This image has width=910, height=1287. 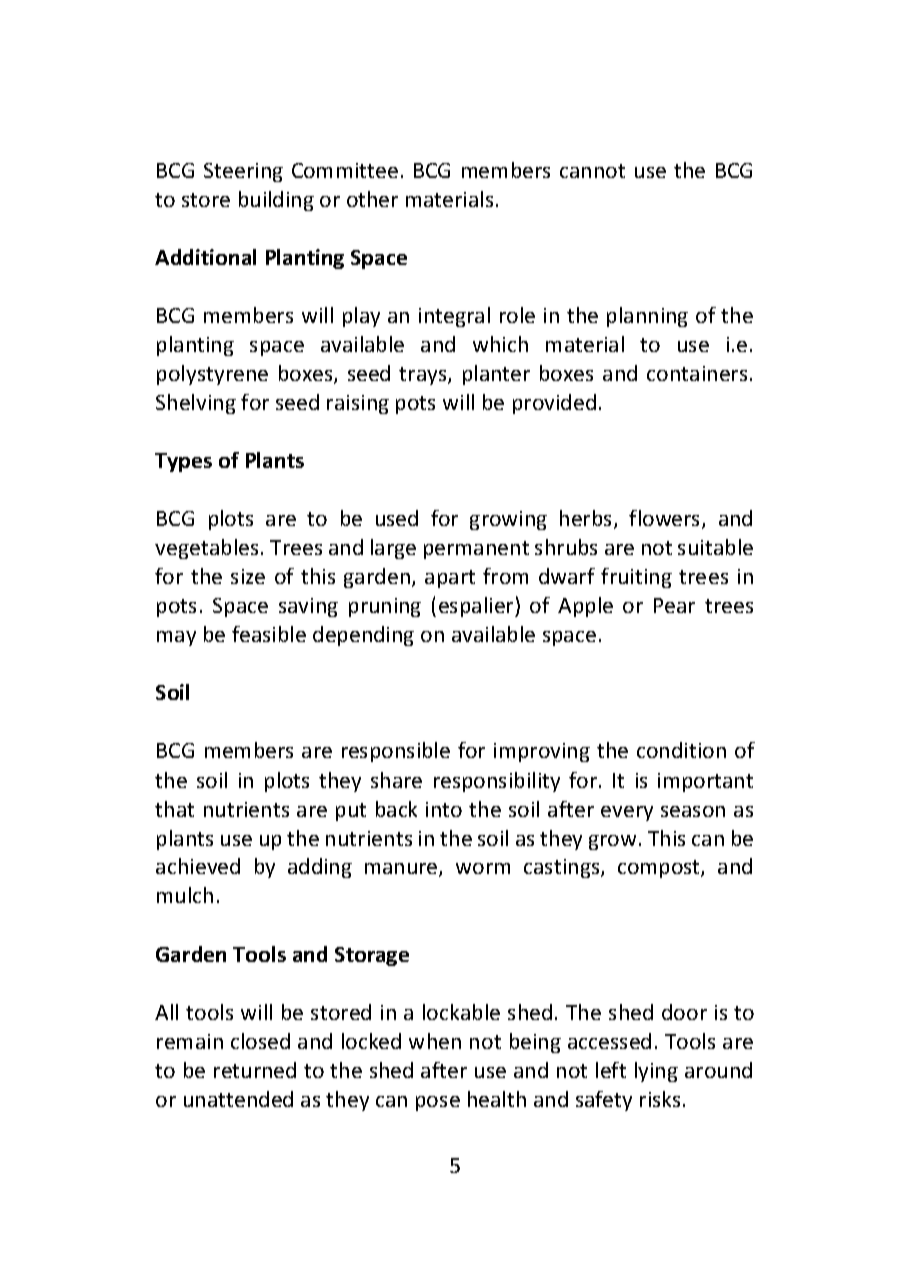 I want to click on returned, so click(x=255, y=1070).
